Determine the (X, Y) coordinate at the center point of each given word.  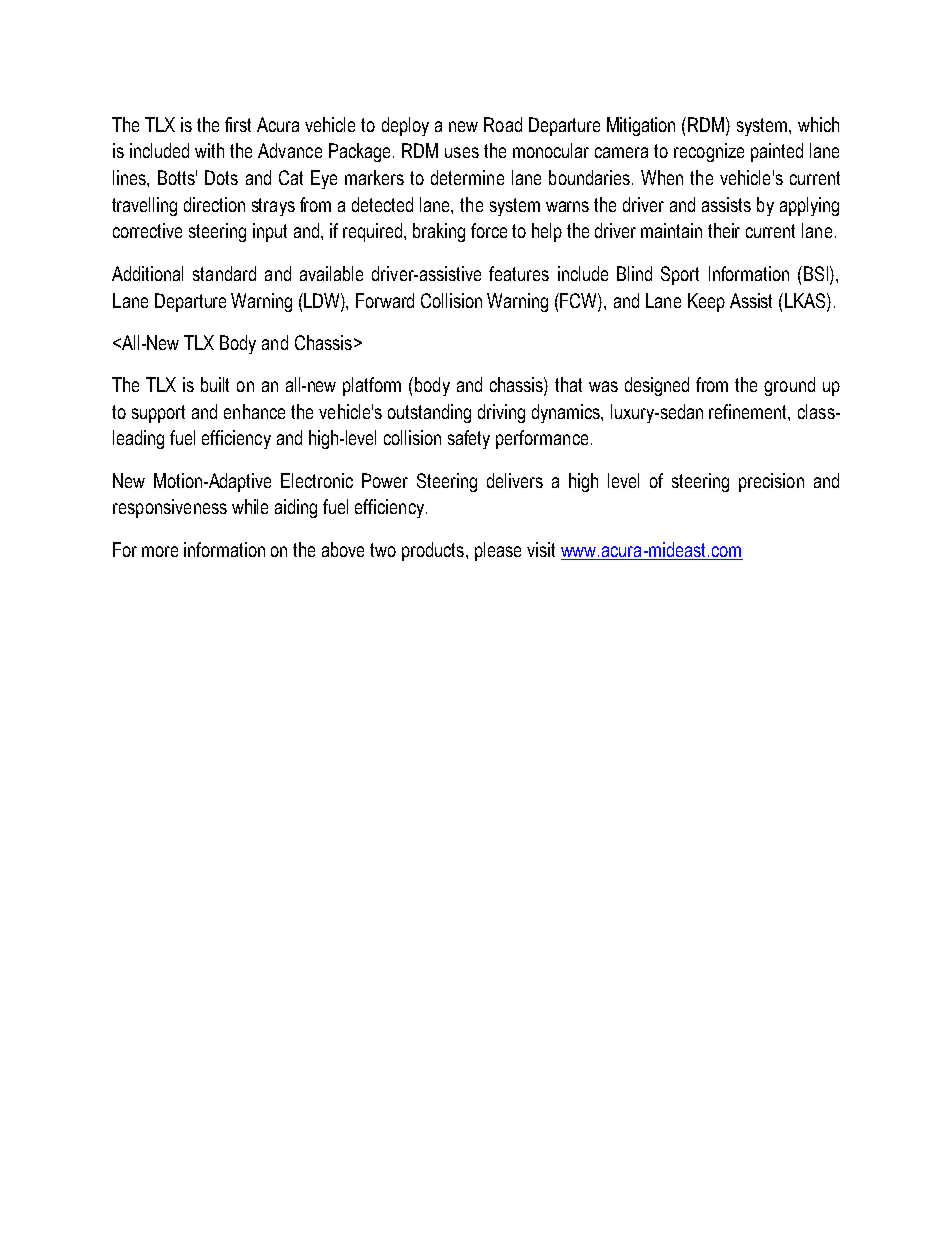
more (160, 551)
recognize (709, 152)
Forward (385, 300)
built (215, 384)
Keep (706, 302)
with (209, 150)
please (498, 551)
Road (503, 124)
